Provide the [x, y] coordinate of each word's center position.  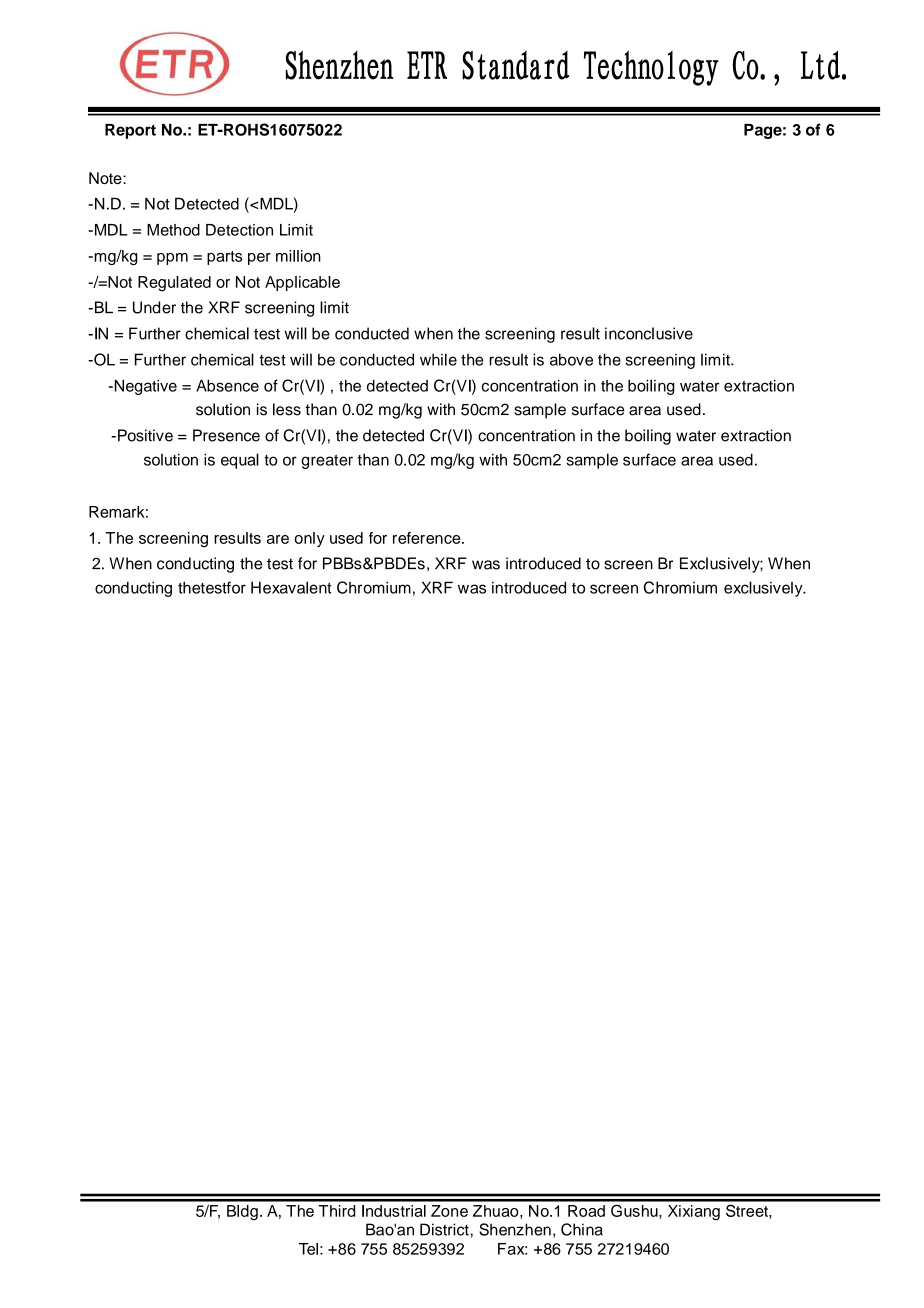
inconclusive [649, 333]
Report [130, 131]
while [438, 359]
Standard [515, 65]
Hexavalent [291, 587]
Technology [651, 68]
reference [428, 538]
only [309, 539]
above [571, 359]
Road [586, 1211]
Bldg [242, 1212]
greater [327, 462]
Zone [449, 1211]
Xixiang [694, 1212]
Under [154, 307]
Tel [308, 1249]
